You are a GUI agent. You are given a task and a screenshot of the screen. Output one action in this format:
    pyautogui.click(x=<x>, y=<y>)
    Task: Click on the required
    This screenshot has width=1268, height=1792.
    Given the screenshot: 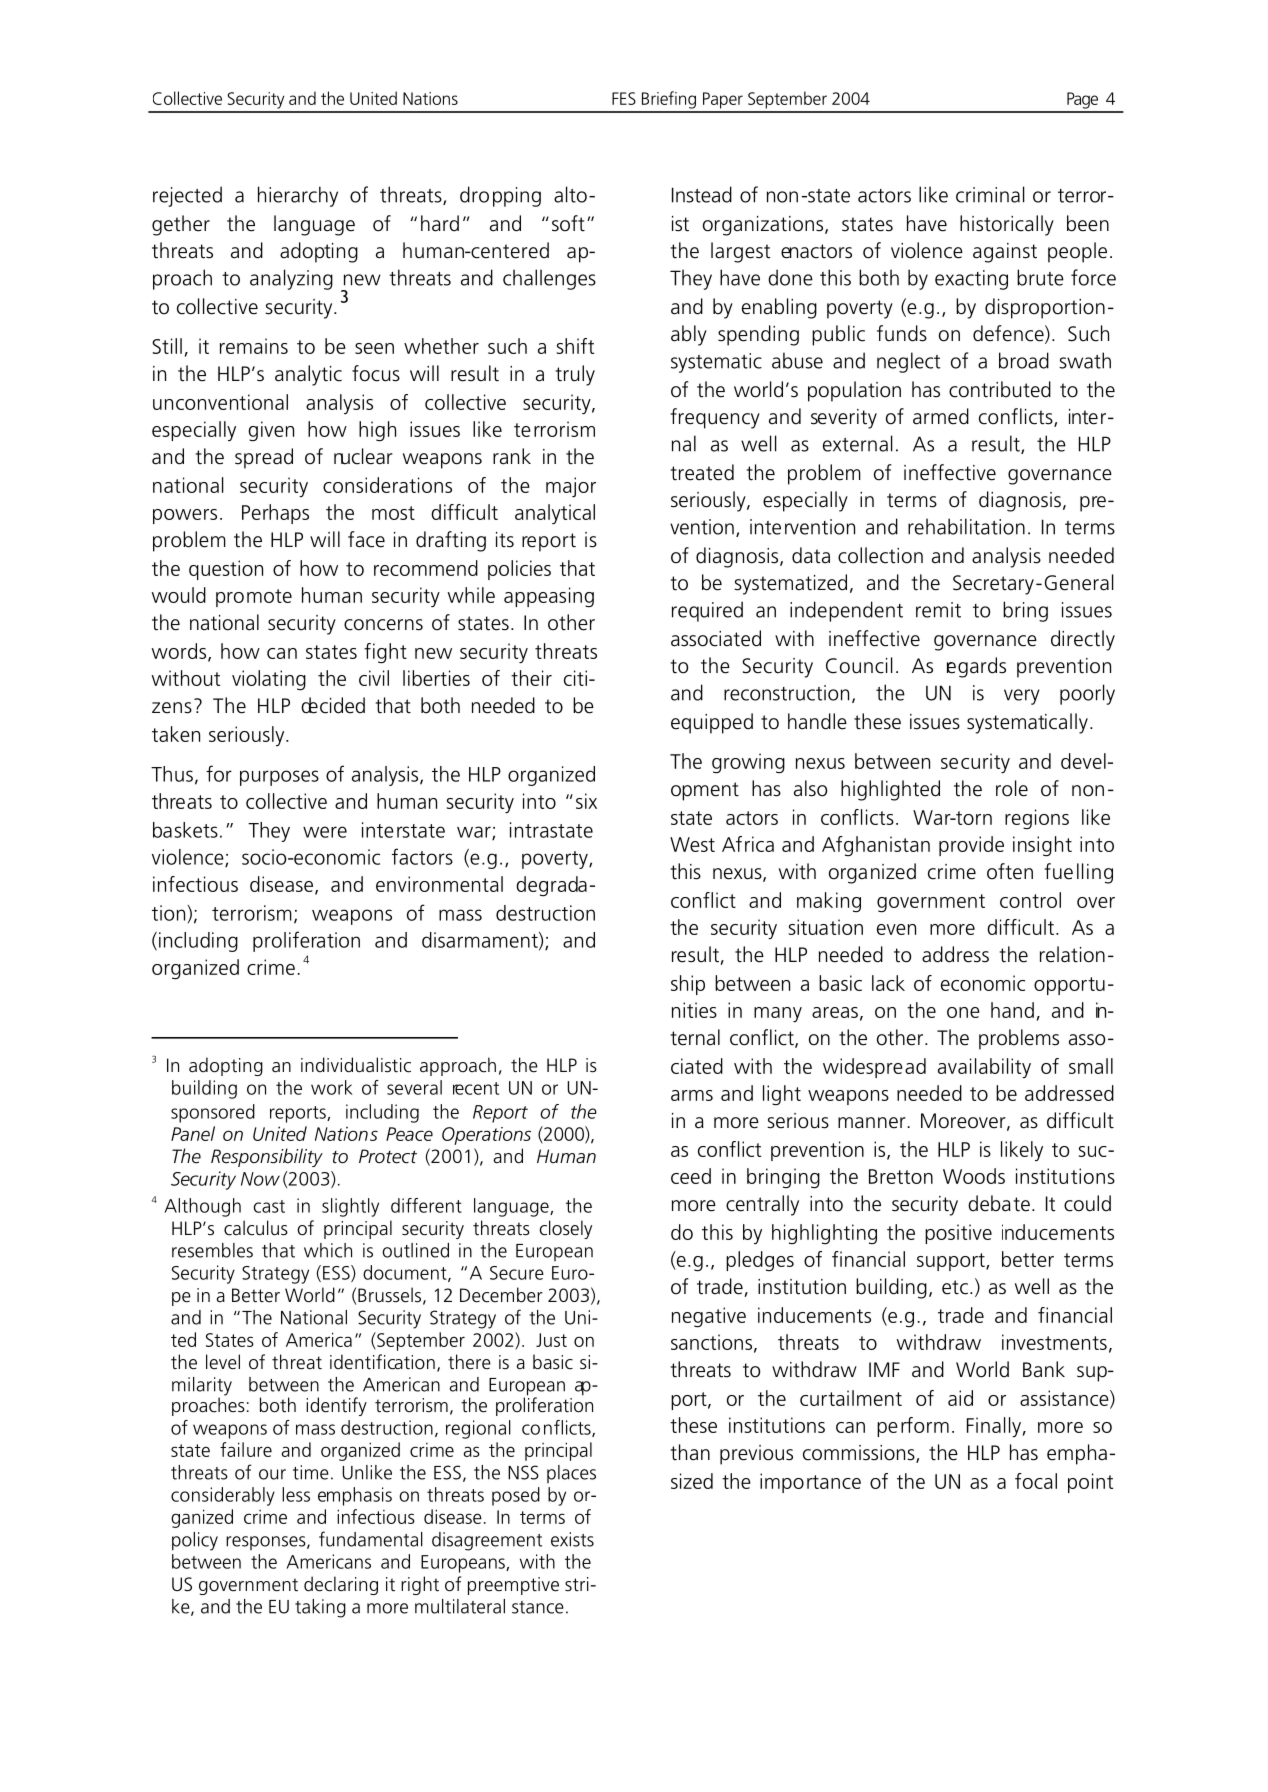 What is the action you would take?
    pyautogui.click(x=707, y=611)
